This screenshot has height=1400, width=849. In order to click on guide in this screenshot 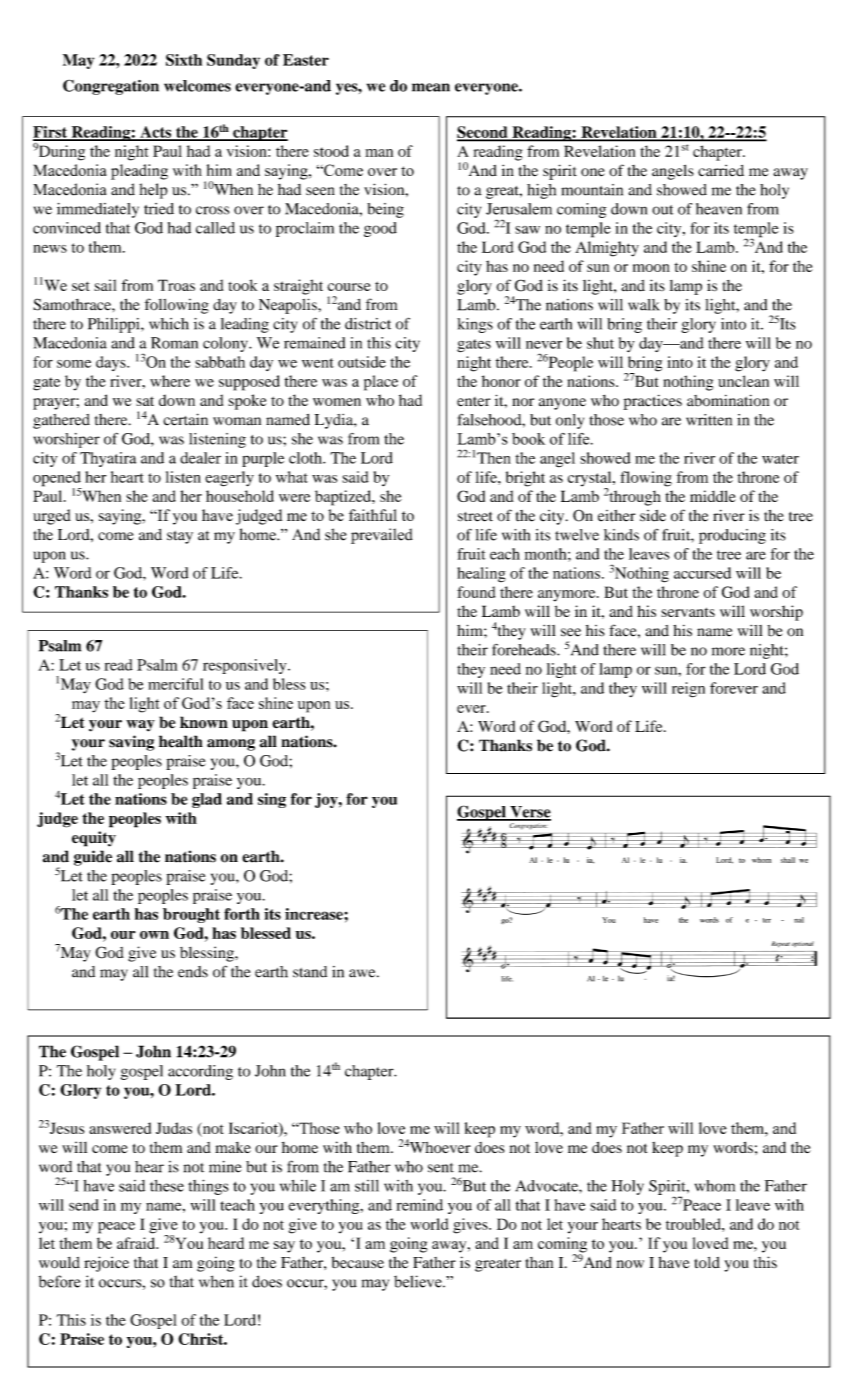, I will do `click(93, 858)`.
